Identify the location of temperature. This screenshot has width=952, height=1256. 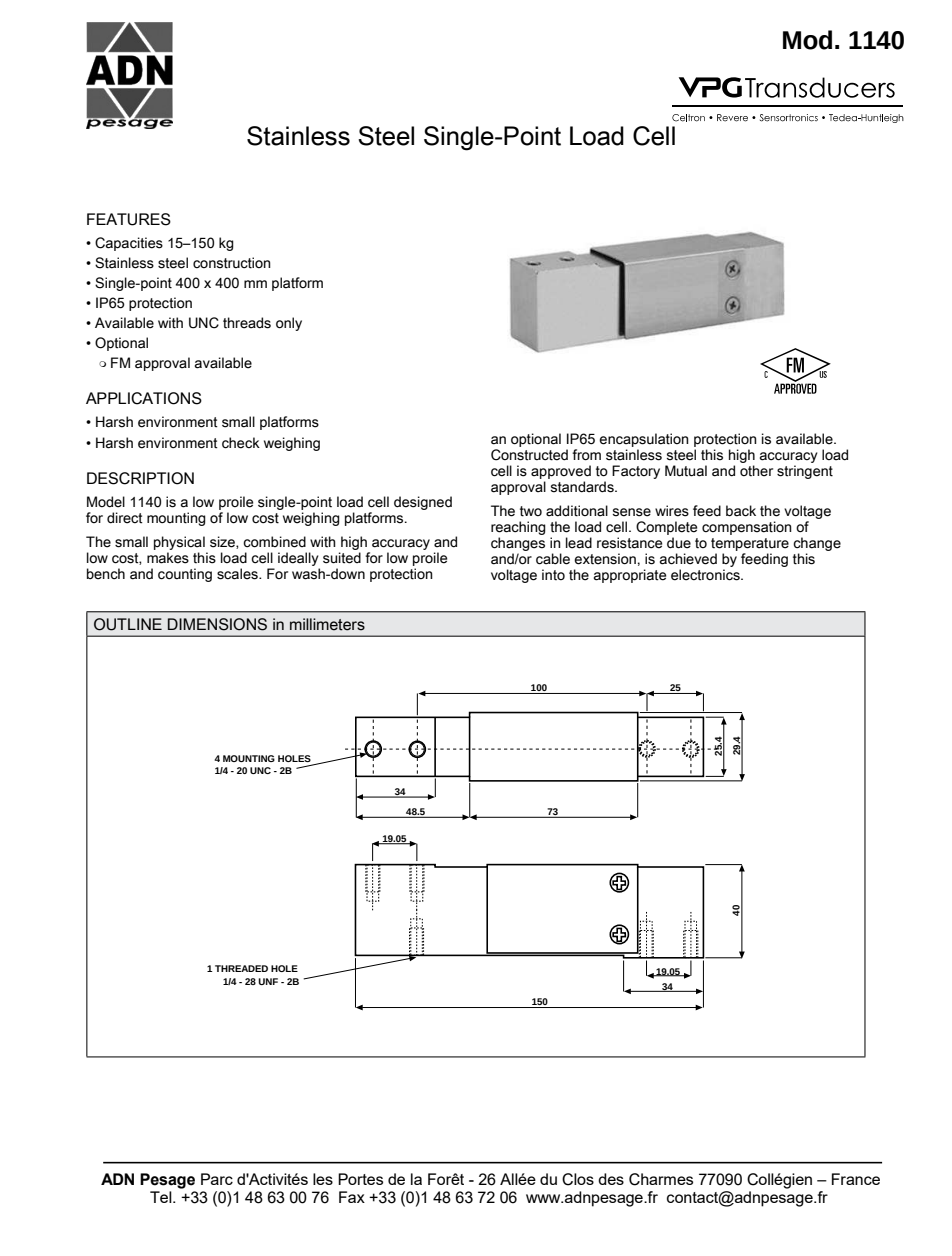
(750, 544).
